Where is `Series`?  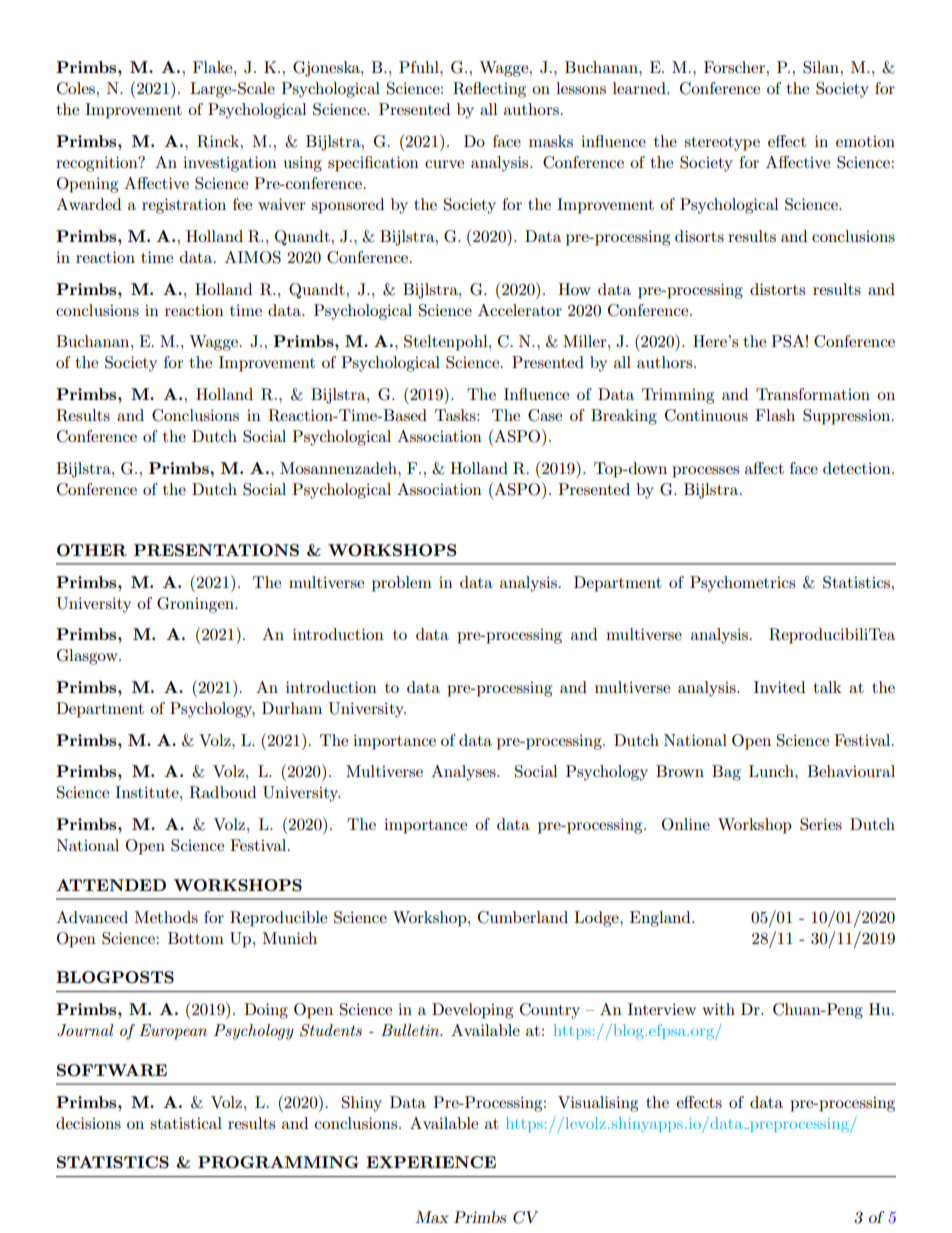
Series is located at coordinates (821, 824).
